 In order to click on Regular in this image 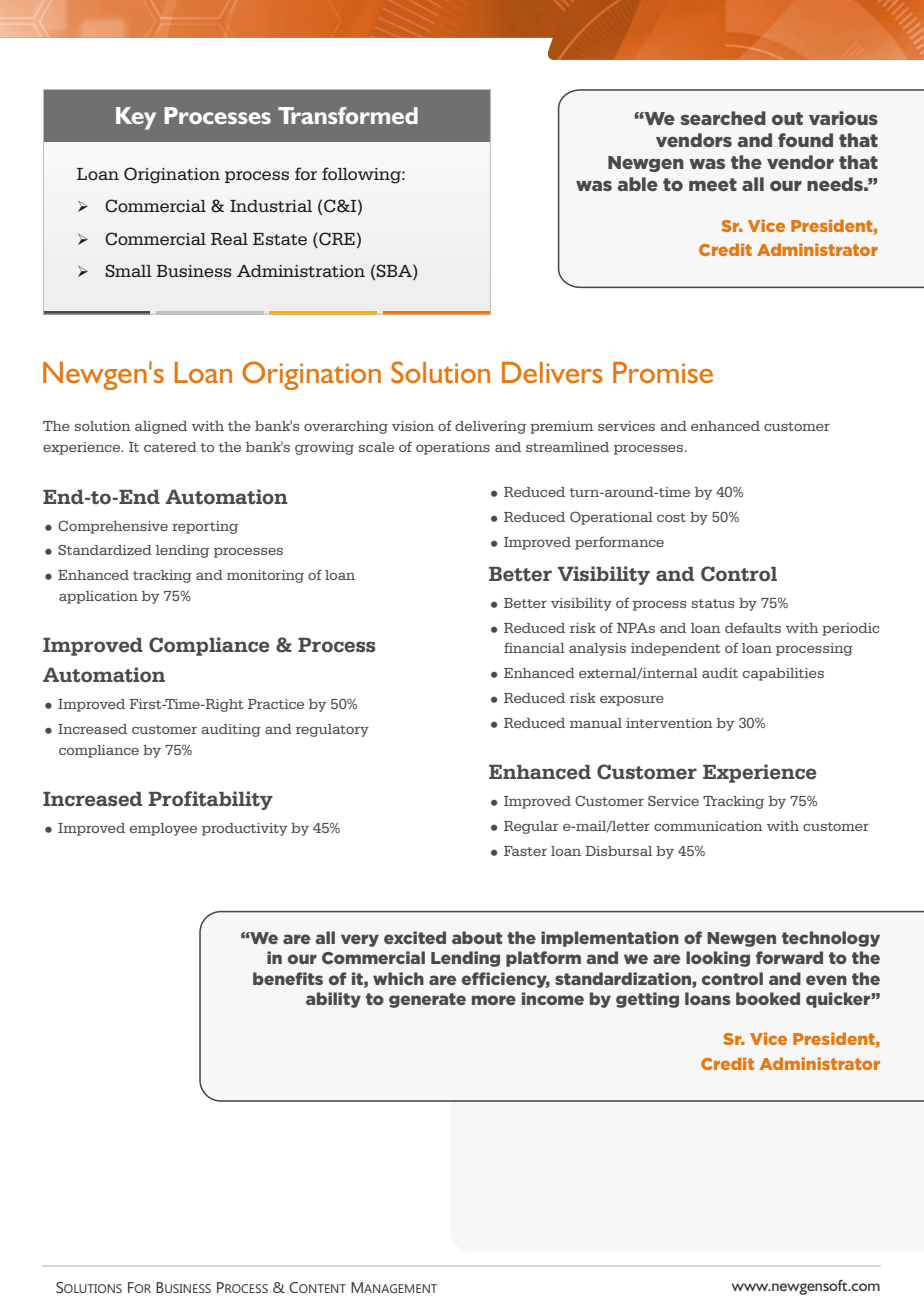, I will do `click(531, 827)`.
